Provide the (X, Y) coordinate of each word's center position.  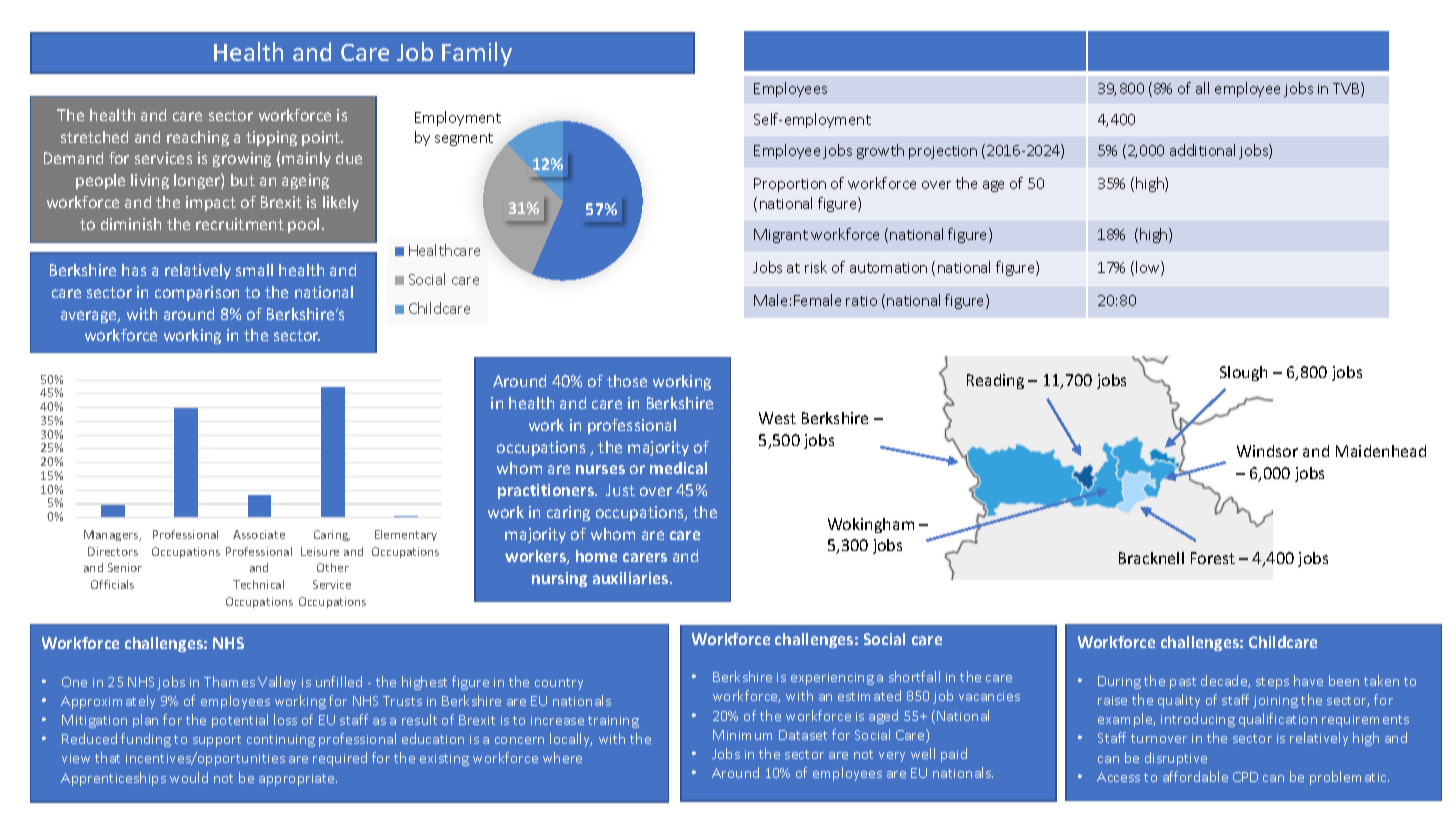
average (90, 317)
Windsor (1267, 451)
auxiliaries (632, 578)
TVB (1347, 89)
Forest (1213, 558)
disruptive (1176, 759)
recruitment (240, 224)
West (777, 418)
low (1149, 268)
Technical (258, 584)
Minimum (742, 735)
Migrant (781, 236)
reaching (198, 138)
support (217, 741)
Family (477, 54)
